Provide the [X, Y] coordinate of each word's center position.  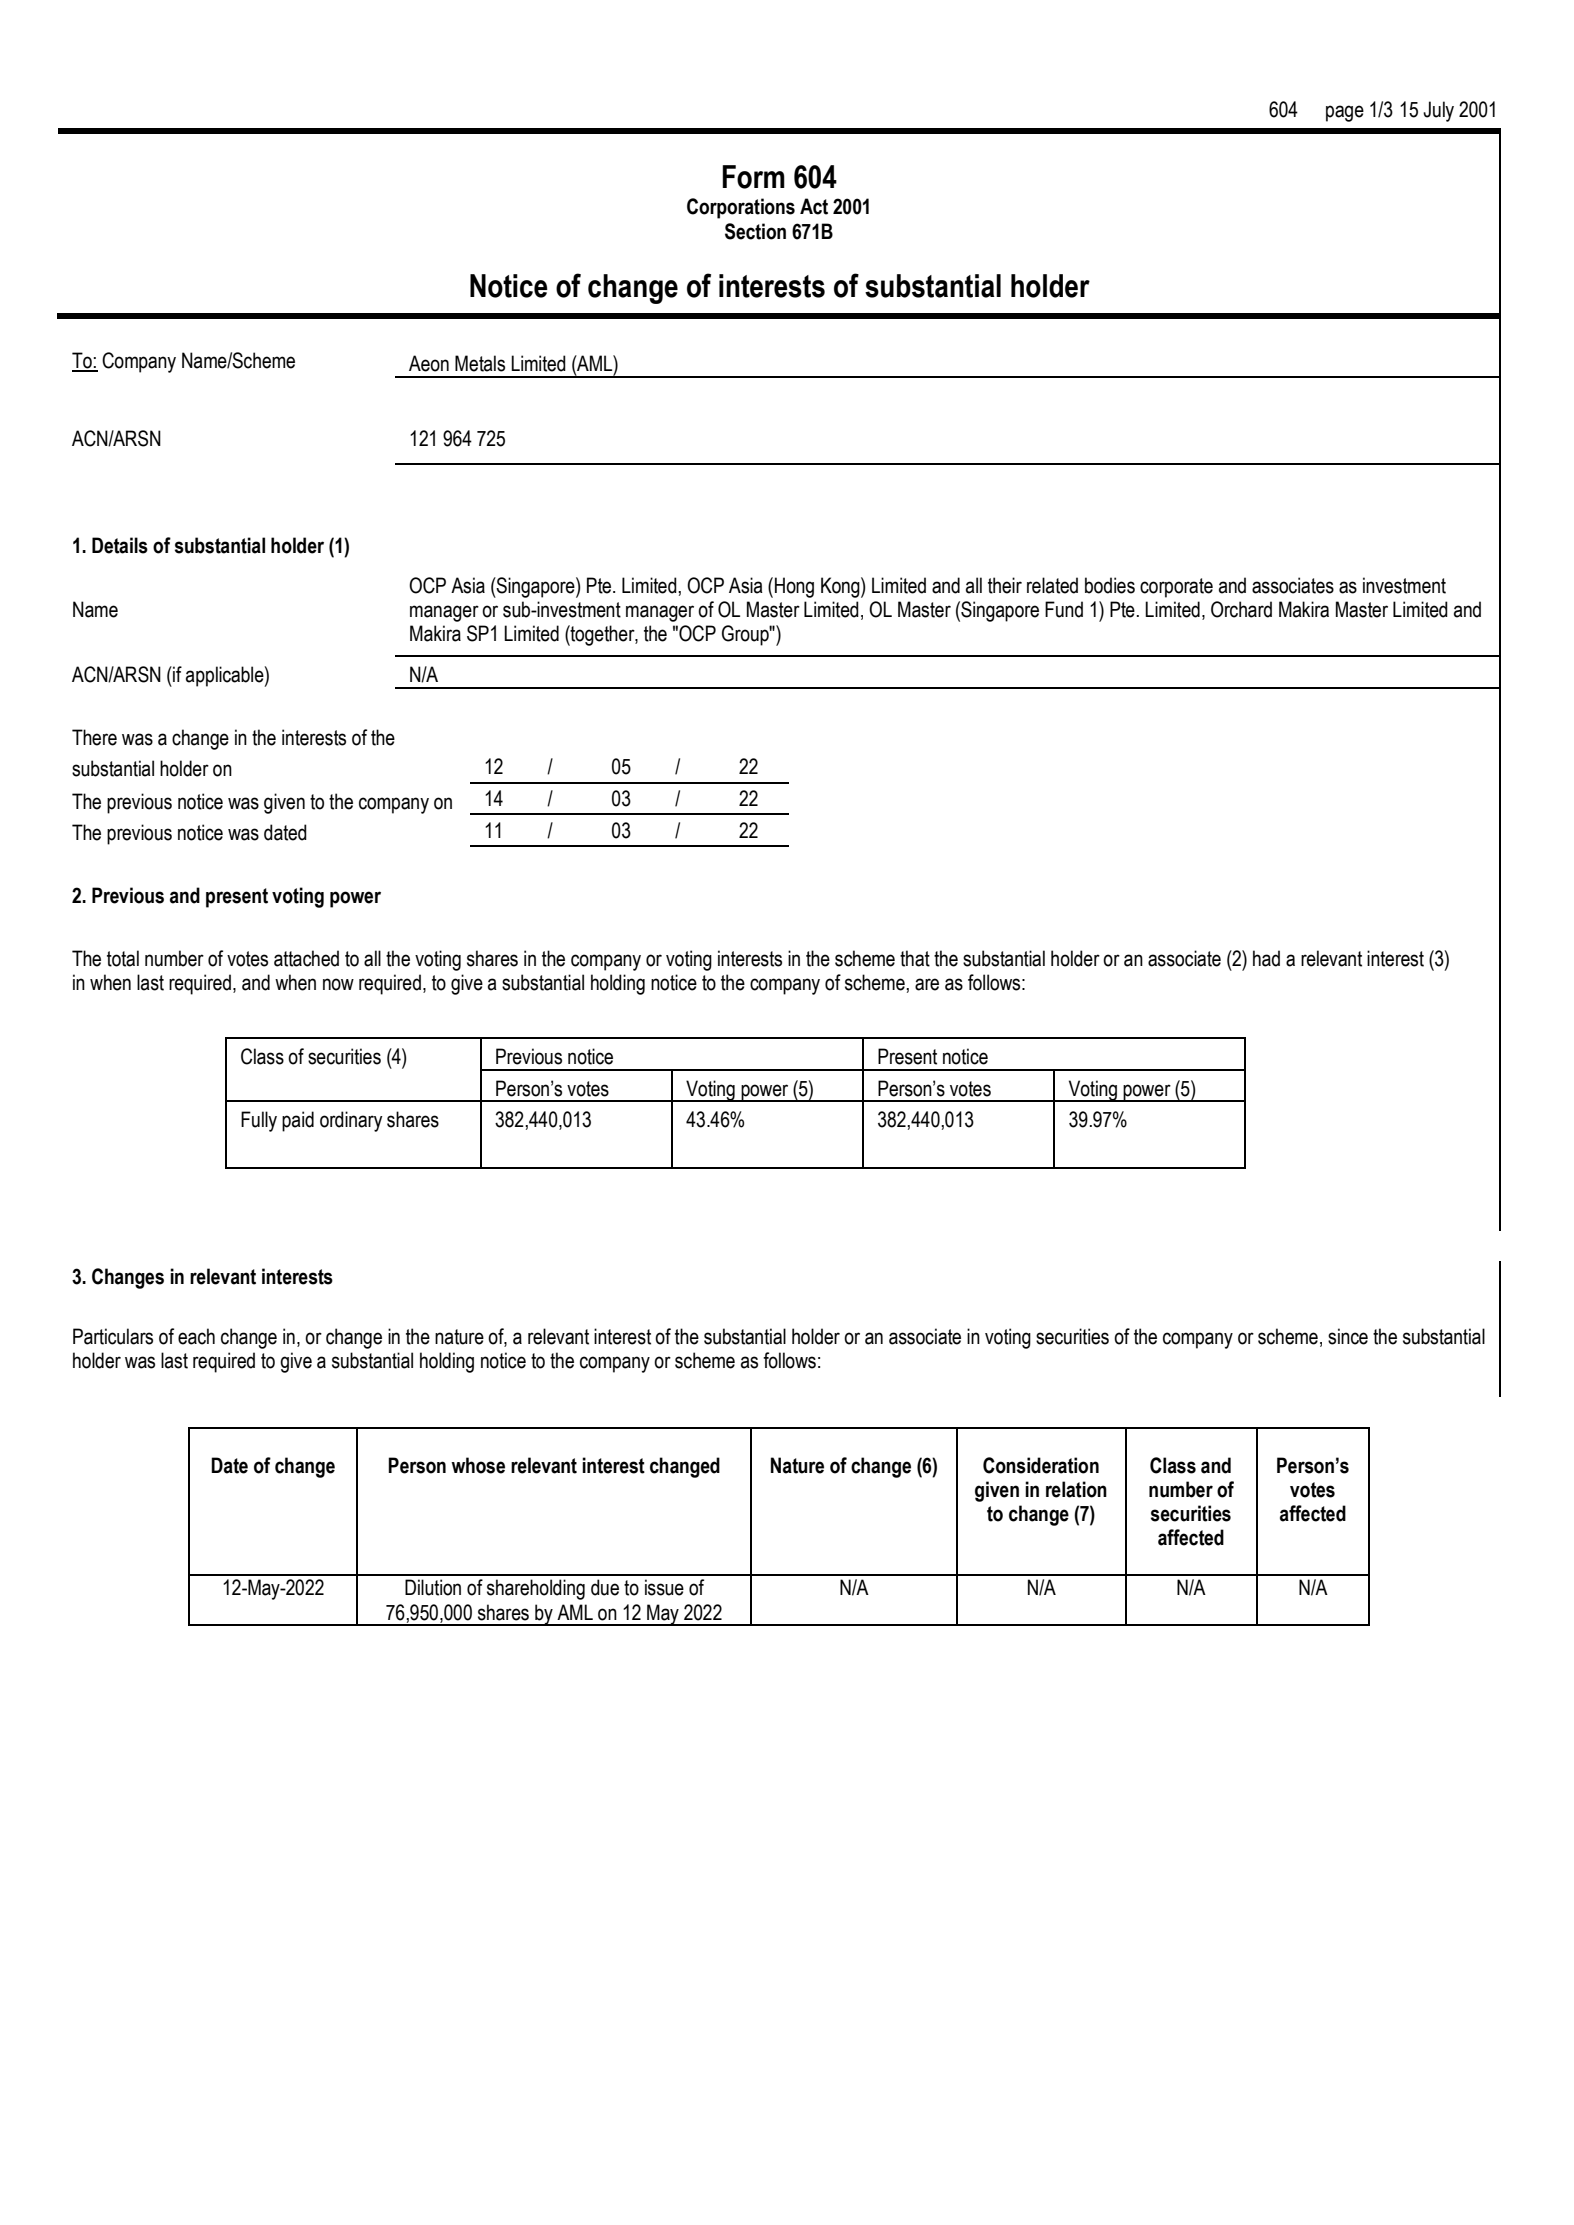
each [196, 1336]
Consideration [1041, 1465]
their [1005, 585]
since [1348, 1336]
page [1345, 113]
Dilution [433, 1587]
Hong [794, 587]
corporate [1176, 588]
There [94, 737]
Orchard [1241, 609]
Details [120, 545]
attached [306, 958]
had [1266, 958]
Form [753, 177]
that [915, 958]
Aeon [429, 363]
